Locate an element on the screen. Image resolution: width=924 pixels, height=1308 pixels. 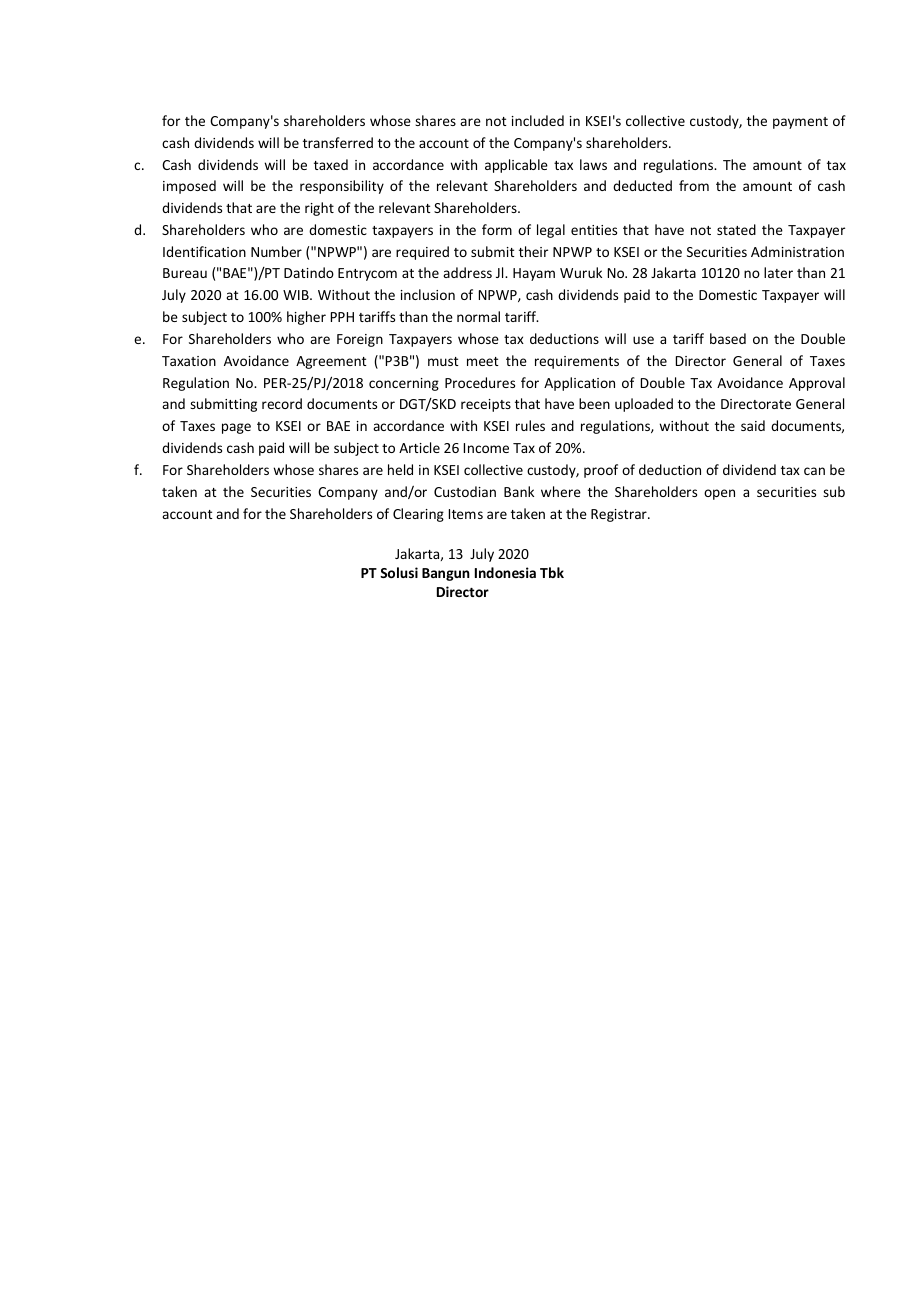
said is located at coordinates (753, 425).
